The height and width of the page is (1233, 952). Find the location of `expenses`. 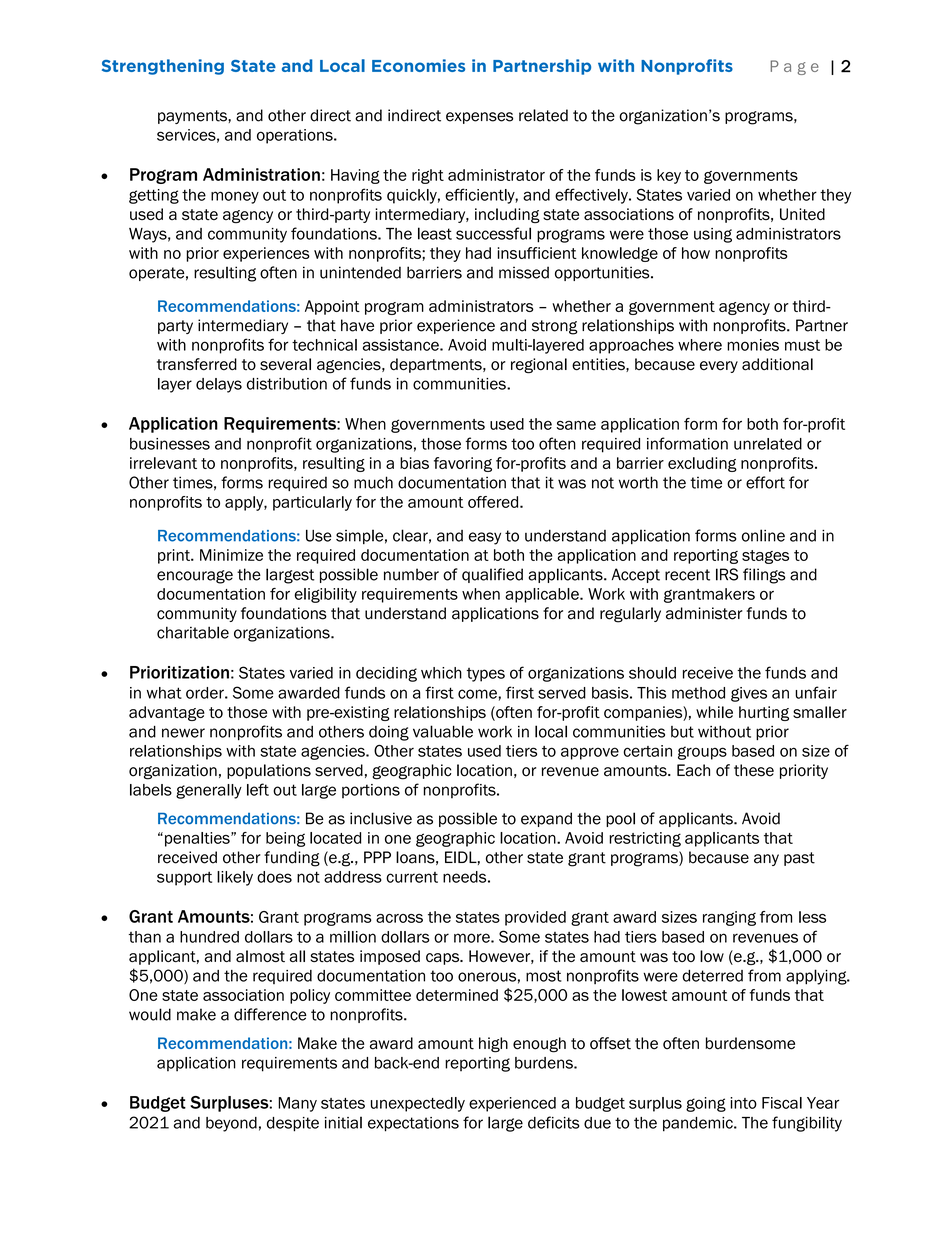

expenses is located at coordinates (479, 118).
